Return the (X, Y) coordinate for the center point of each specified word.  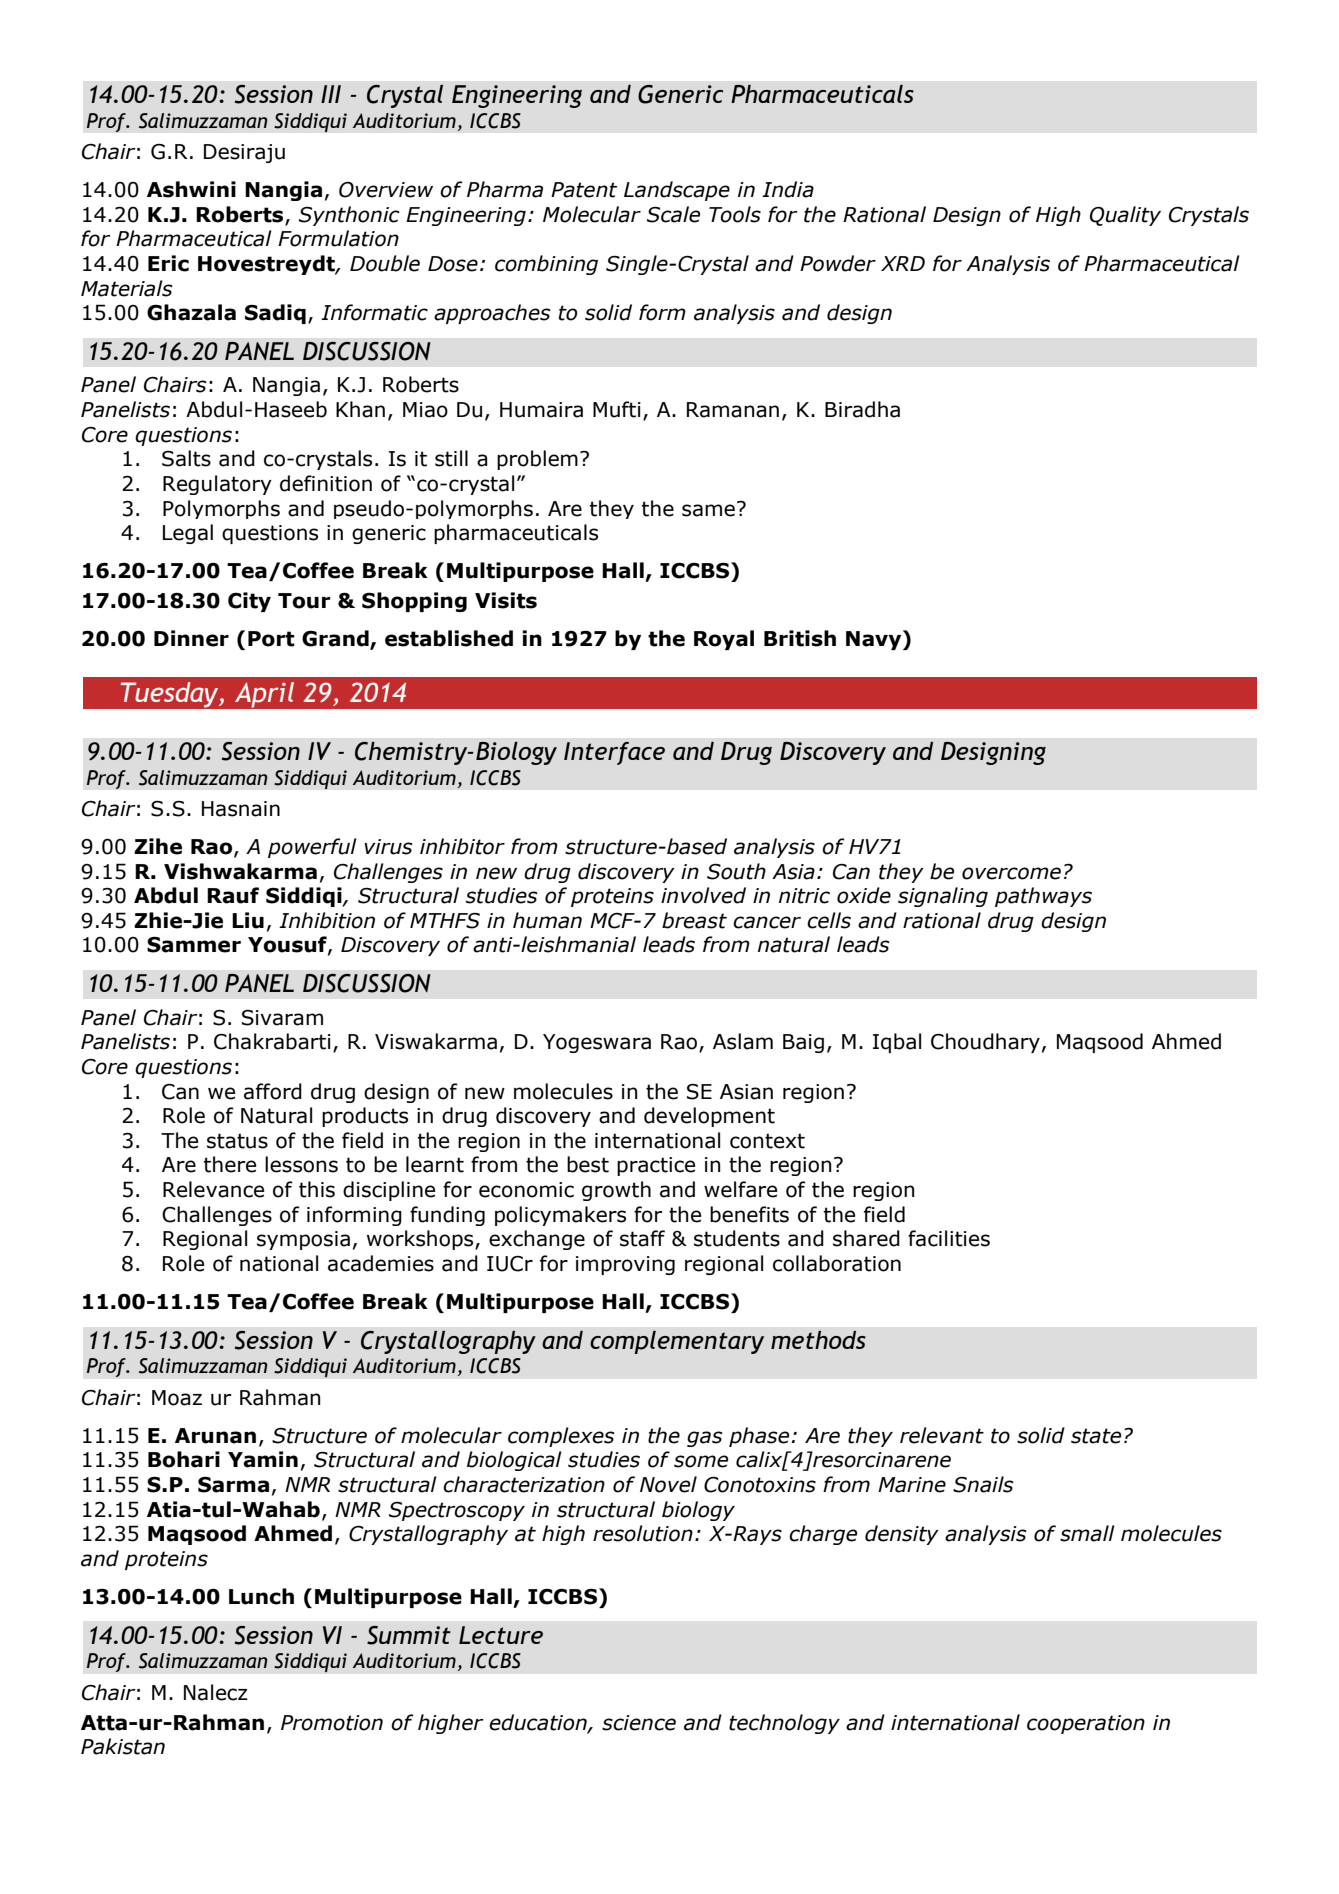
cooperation (1086, 1724)
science (639, 1723)
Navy (875, 640)
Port (271, 639)
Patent (584, 190)
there (230, 1164)
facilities (949, 1238)
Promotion (332, 1723)
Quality (1125, 216)
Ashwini (191, 189)
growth (616, 1191)
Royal (724, 640)
